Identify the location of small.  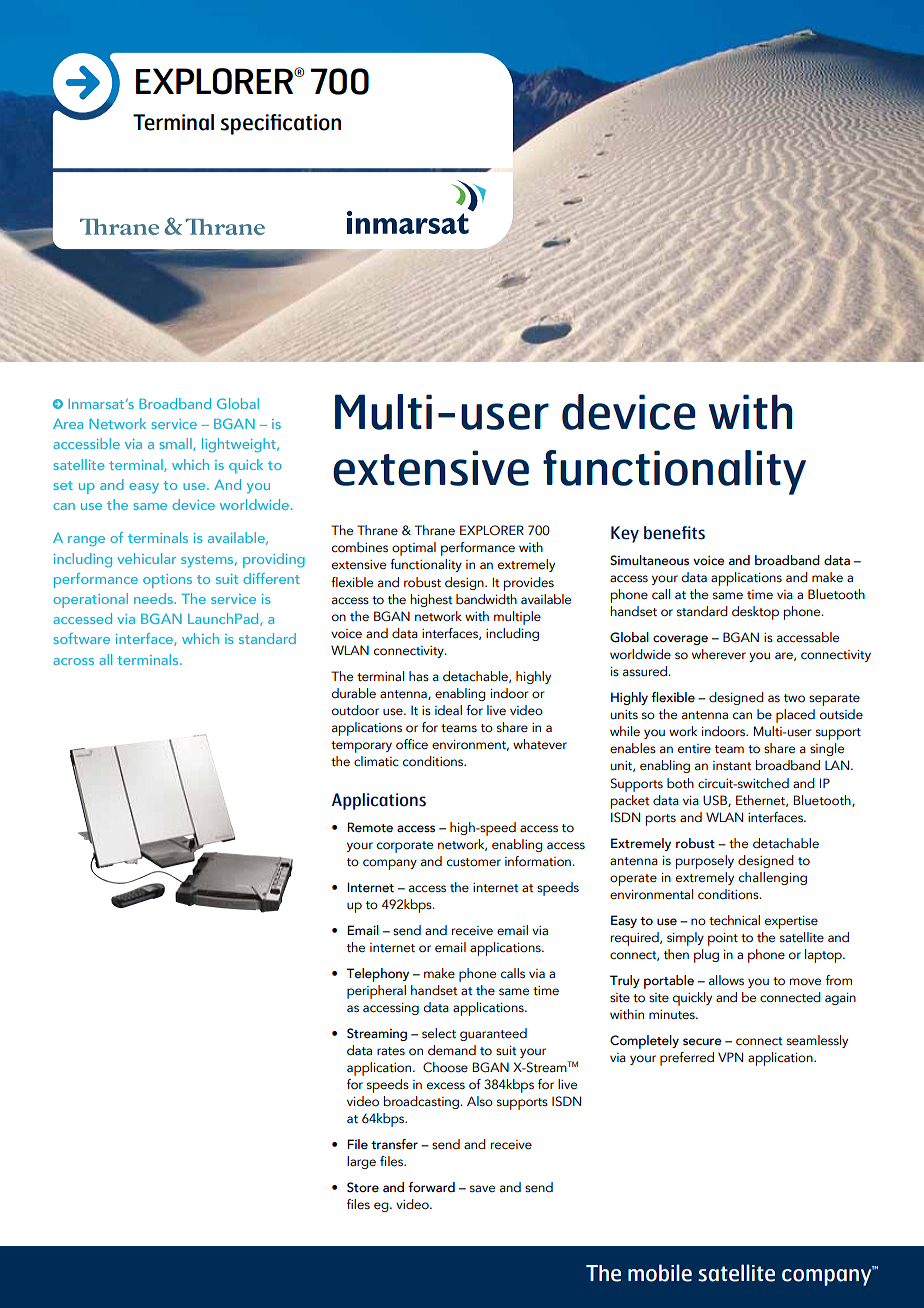
(177, 444).
